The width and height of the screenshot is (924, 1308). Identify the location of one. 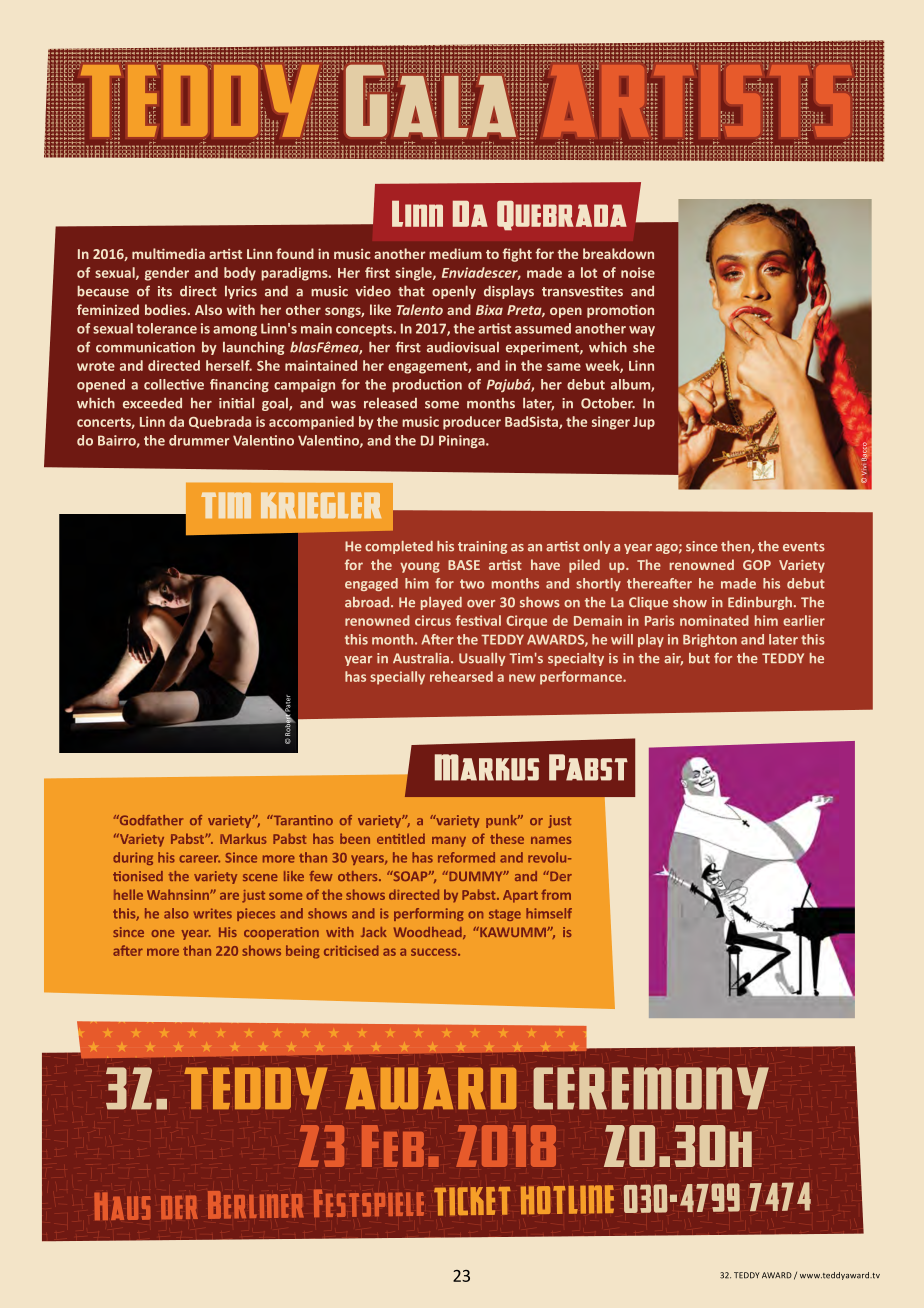
(162, 933).
